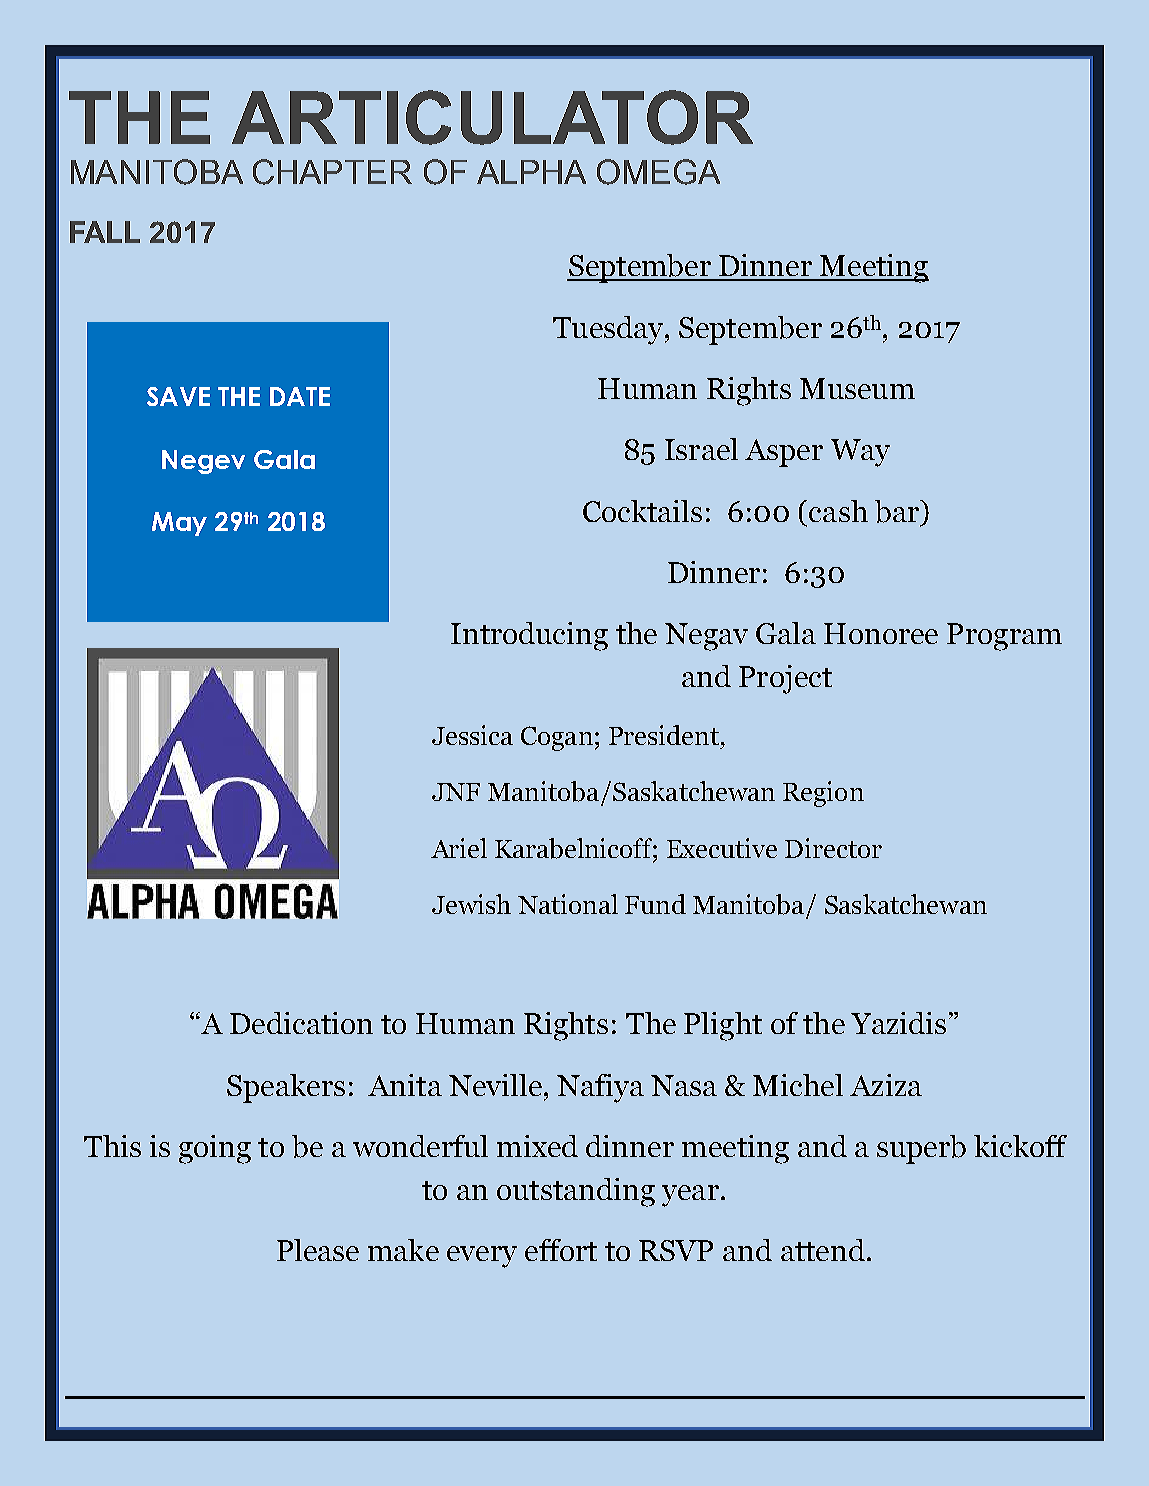 This screenshot has height=1486, width=1149. I want to click on FALL, so click(105, 232).
